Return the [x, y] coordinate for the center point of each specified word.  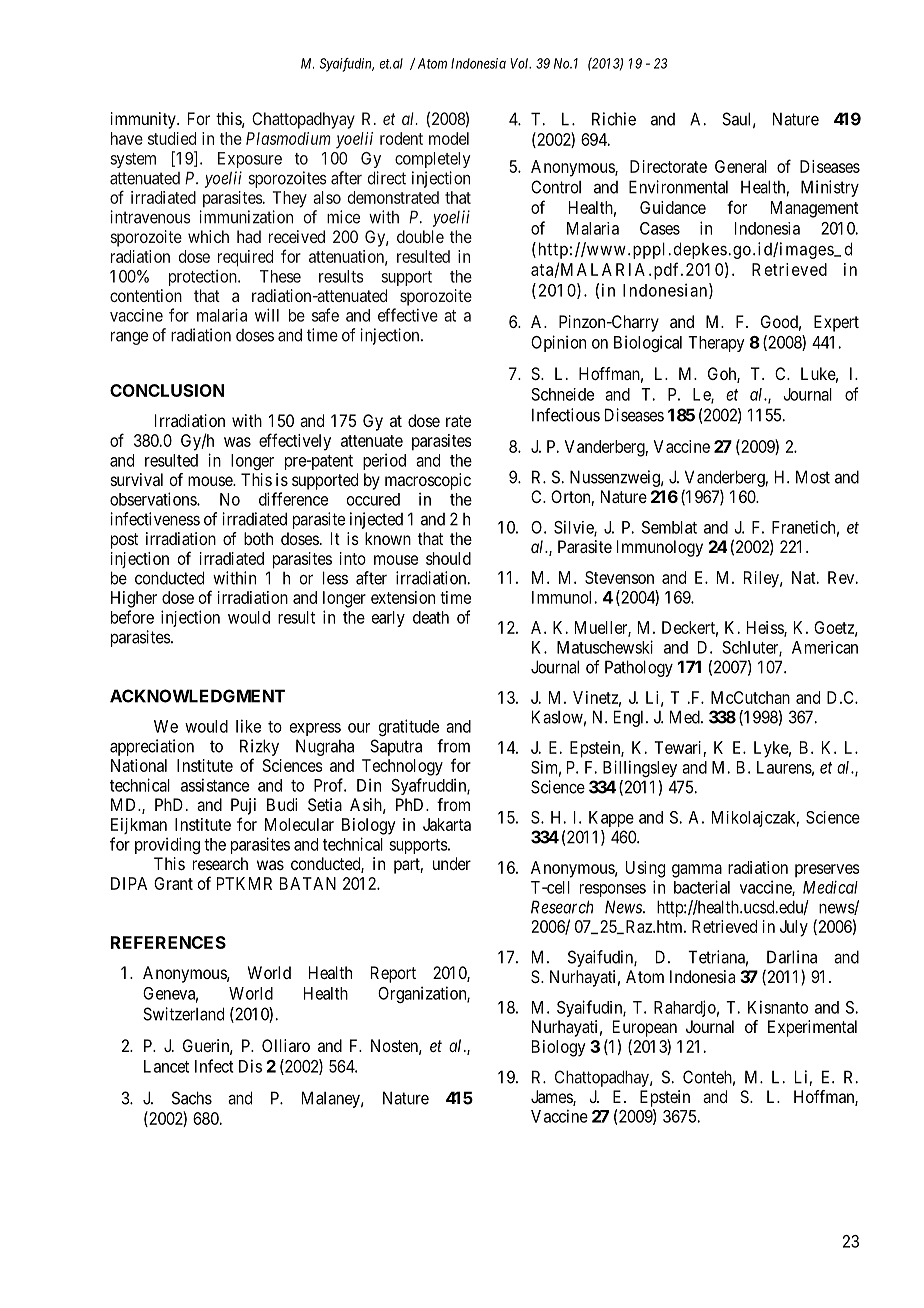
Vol [520, 63]
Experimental [812, 1028]
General [741, 166]
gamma [697, 871]
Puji [243, 806]
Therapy [716, 344]
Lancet [166, 1066]
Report [393, 974]
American [825, 647]
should [448, 558]
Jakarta [447, 824]
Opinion [558, 343]
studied [172, 138]
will [267, 315]
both [258, 538]
